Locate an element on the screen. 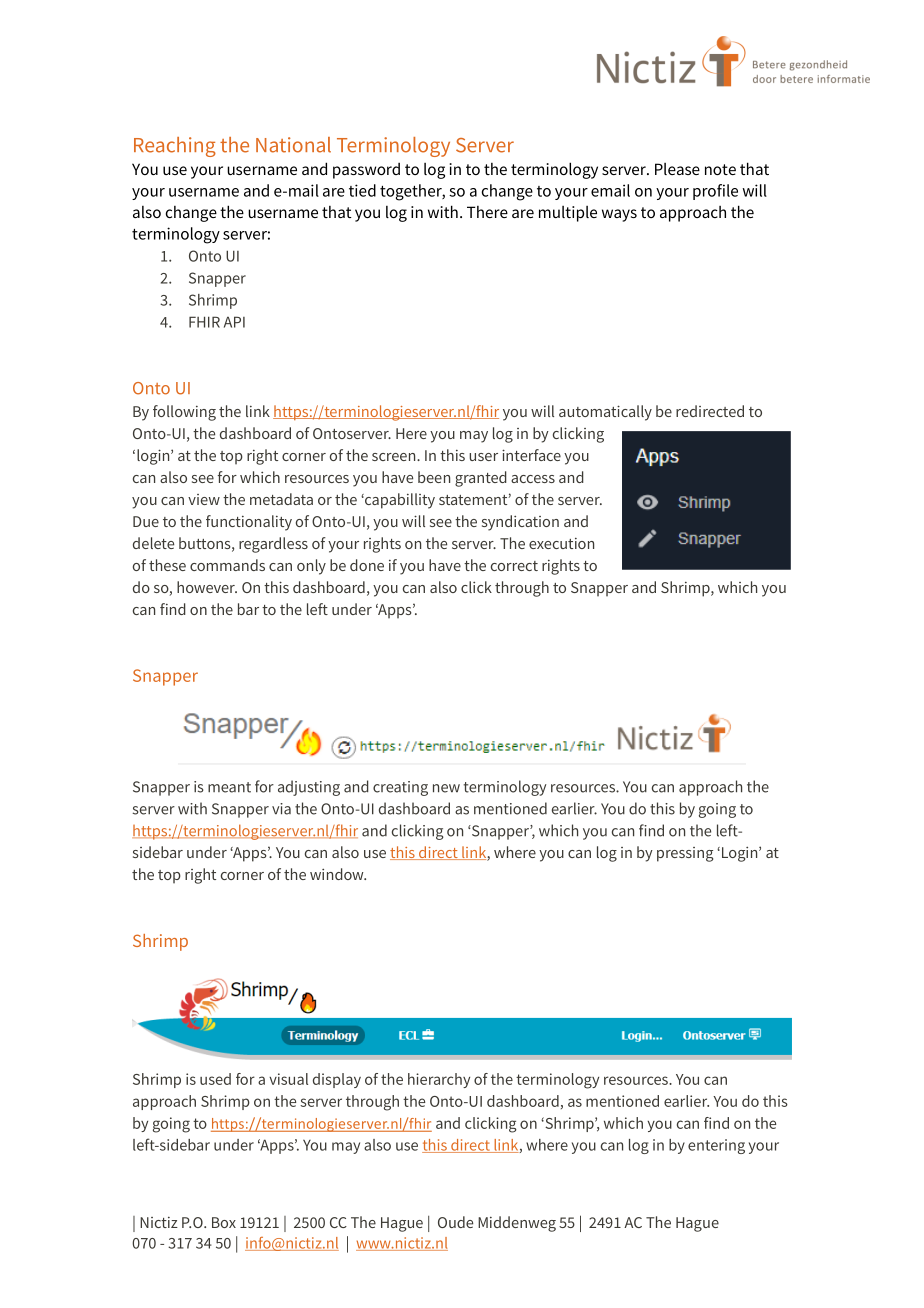 The height and width of the screenshot is (1308, 924). entering is located at coordinates (716, 1146).
